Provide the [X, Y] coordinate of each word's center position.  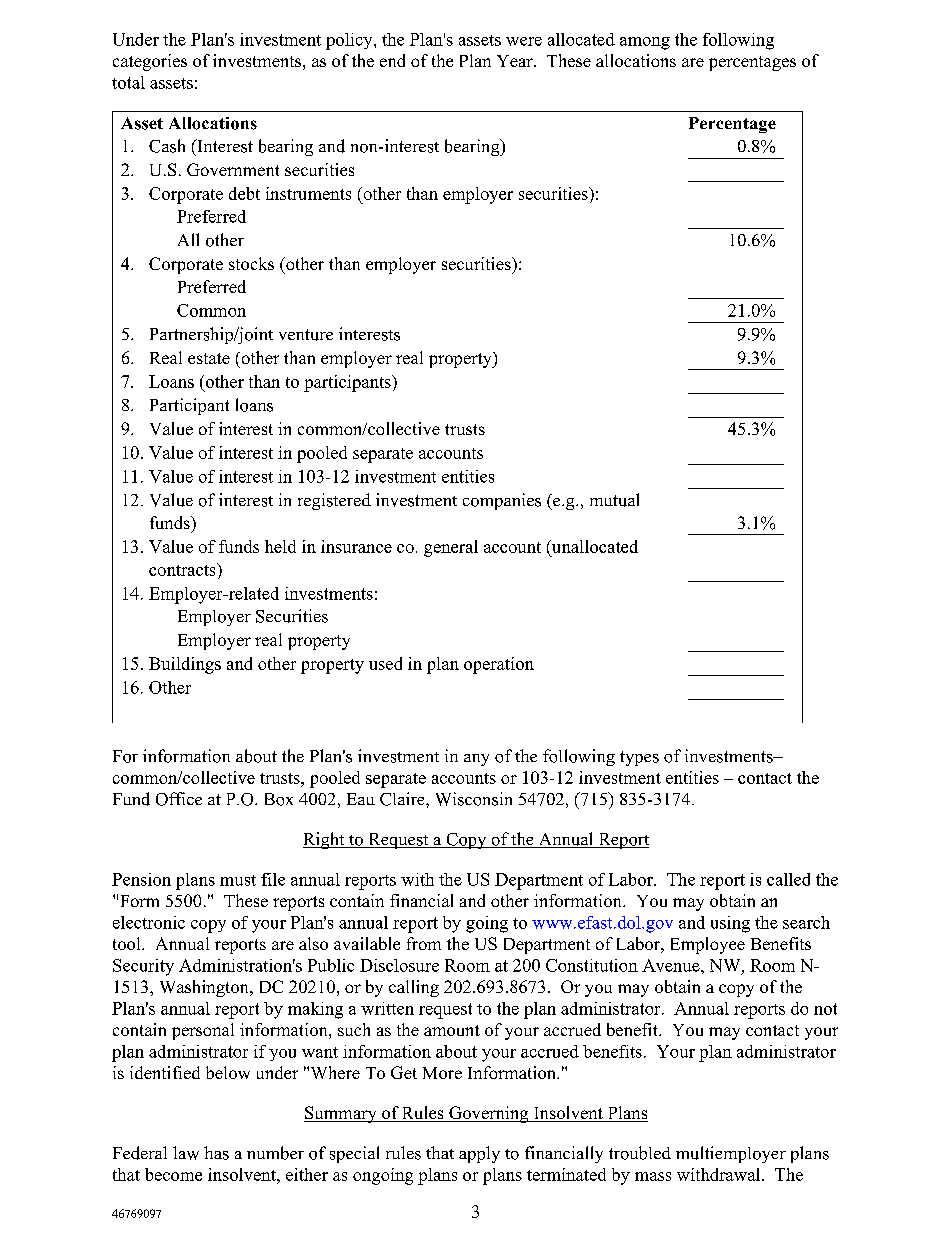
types [639, 758]
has [216, 1153]
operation [499, 665]
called [788, 879]
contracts [183, 569]
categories [150, 62]
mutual [614, 500]
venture [306, 335]
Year [516, 61]
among [645, 43]
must [238, 880]
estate [209, 358]
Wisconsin [474, 799]
